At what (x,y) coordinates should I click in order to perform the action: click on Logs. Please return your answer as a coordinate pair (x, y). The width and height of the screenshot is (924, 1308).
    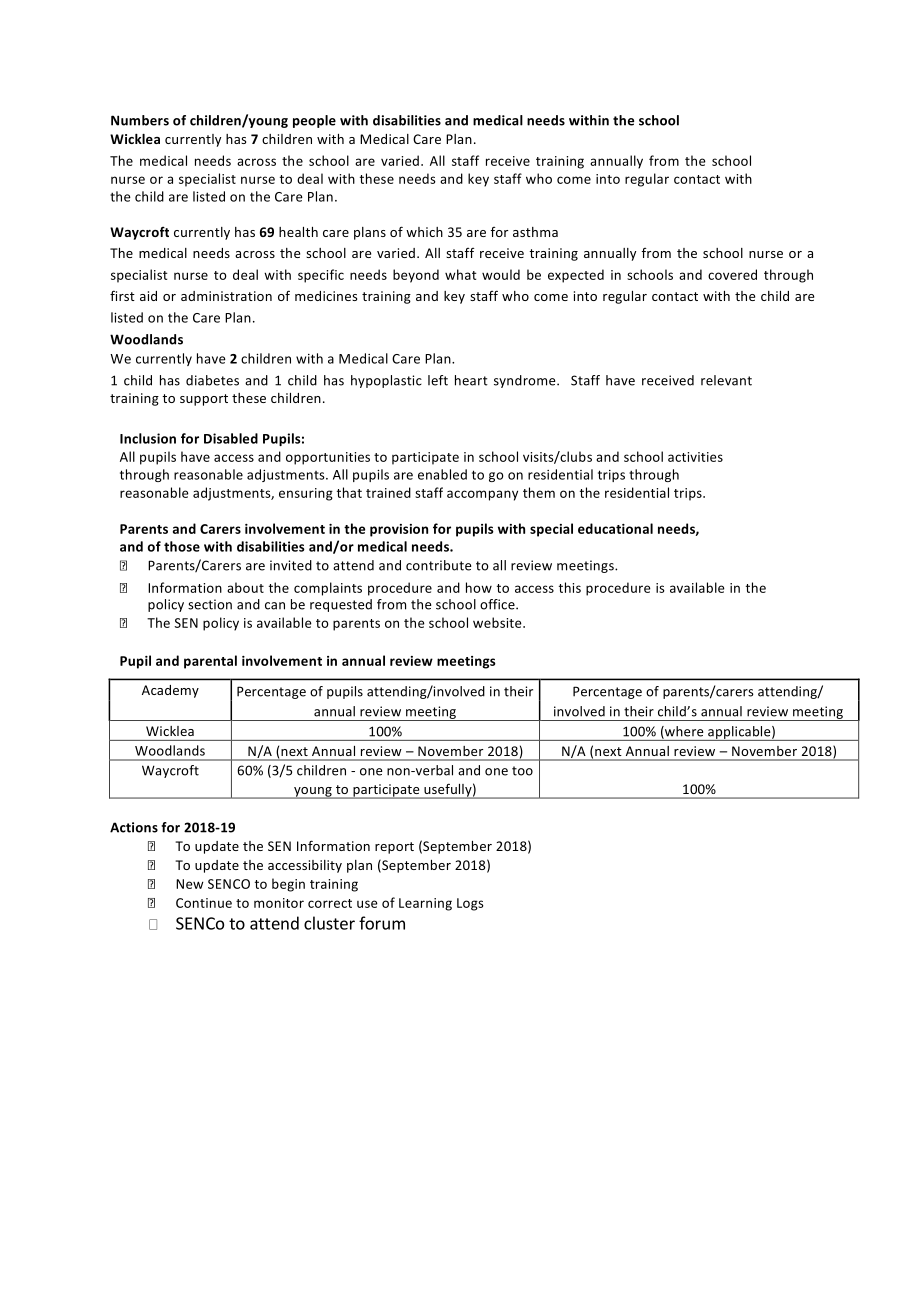
    Looking at the image, I should click on (470, 904).
